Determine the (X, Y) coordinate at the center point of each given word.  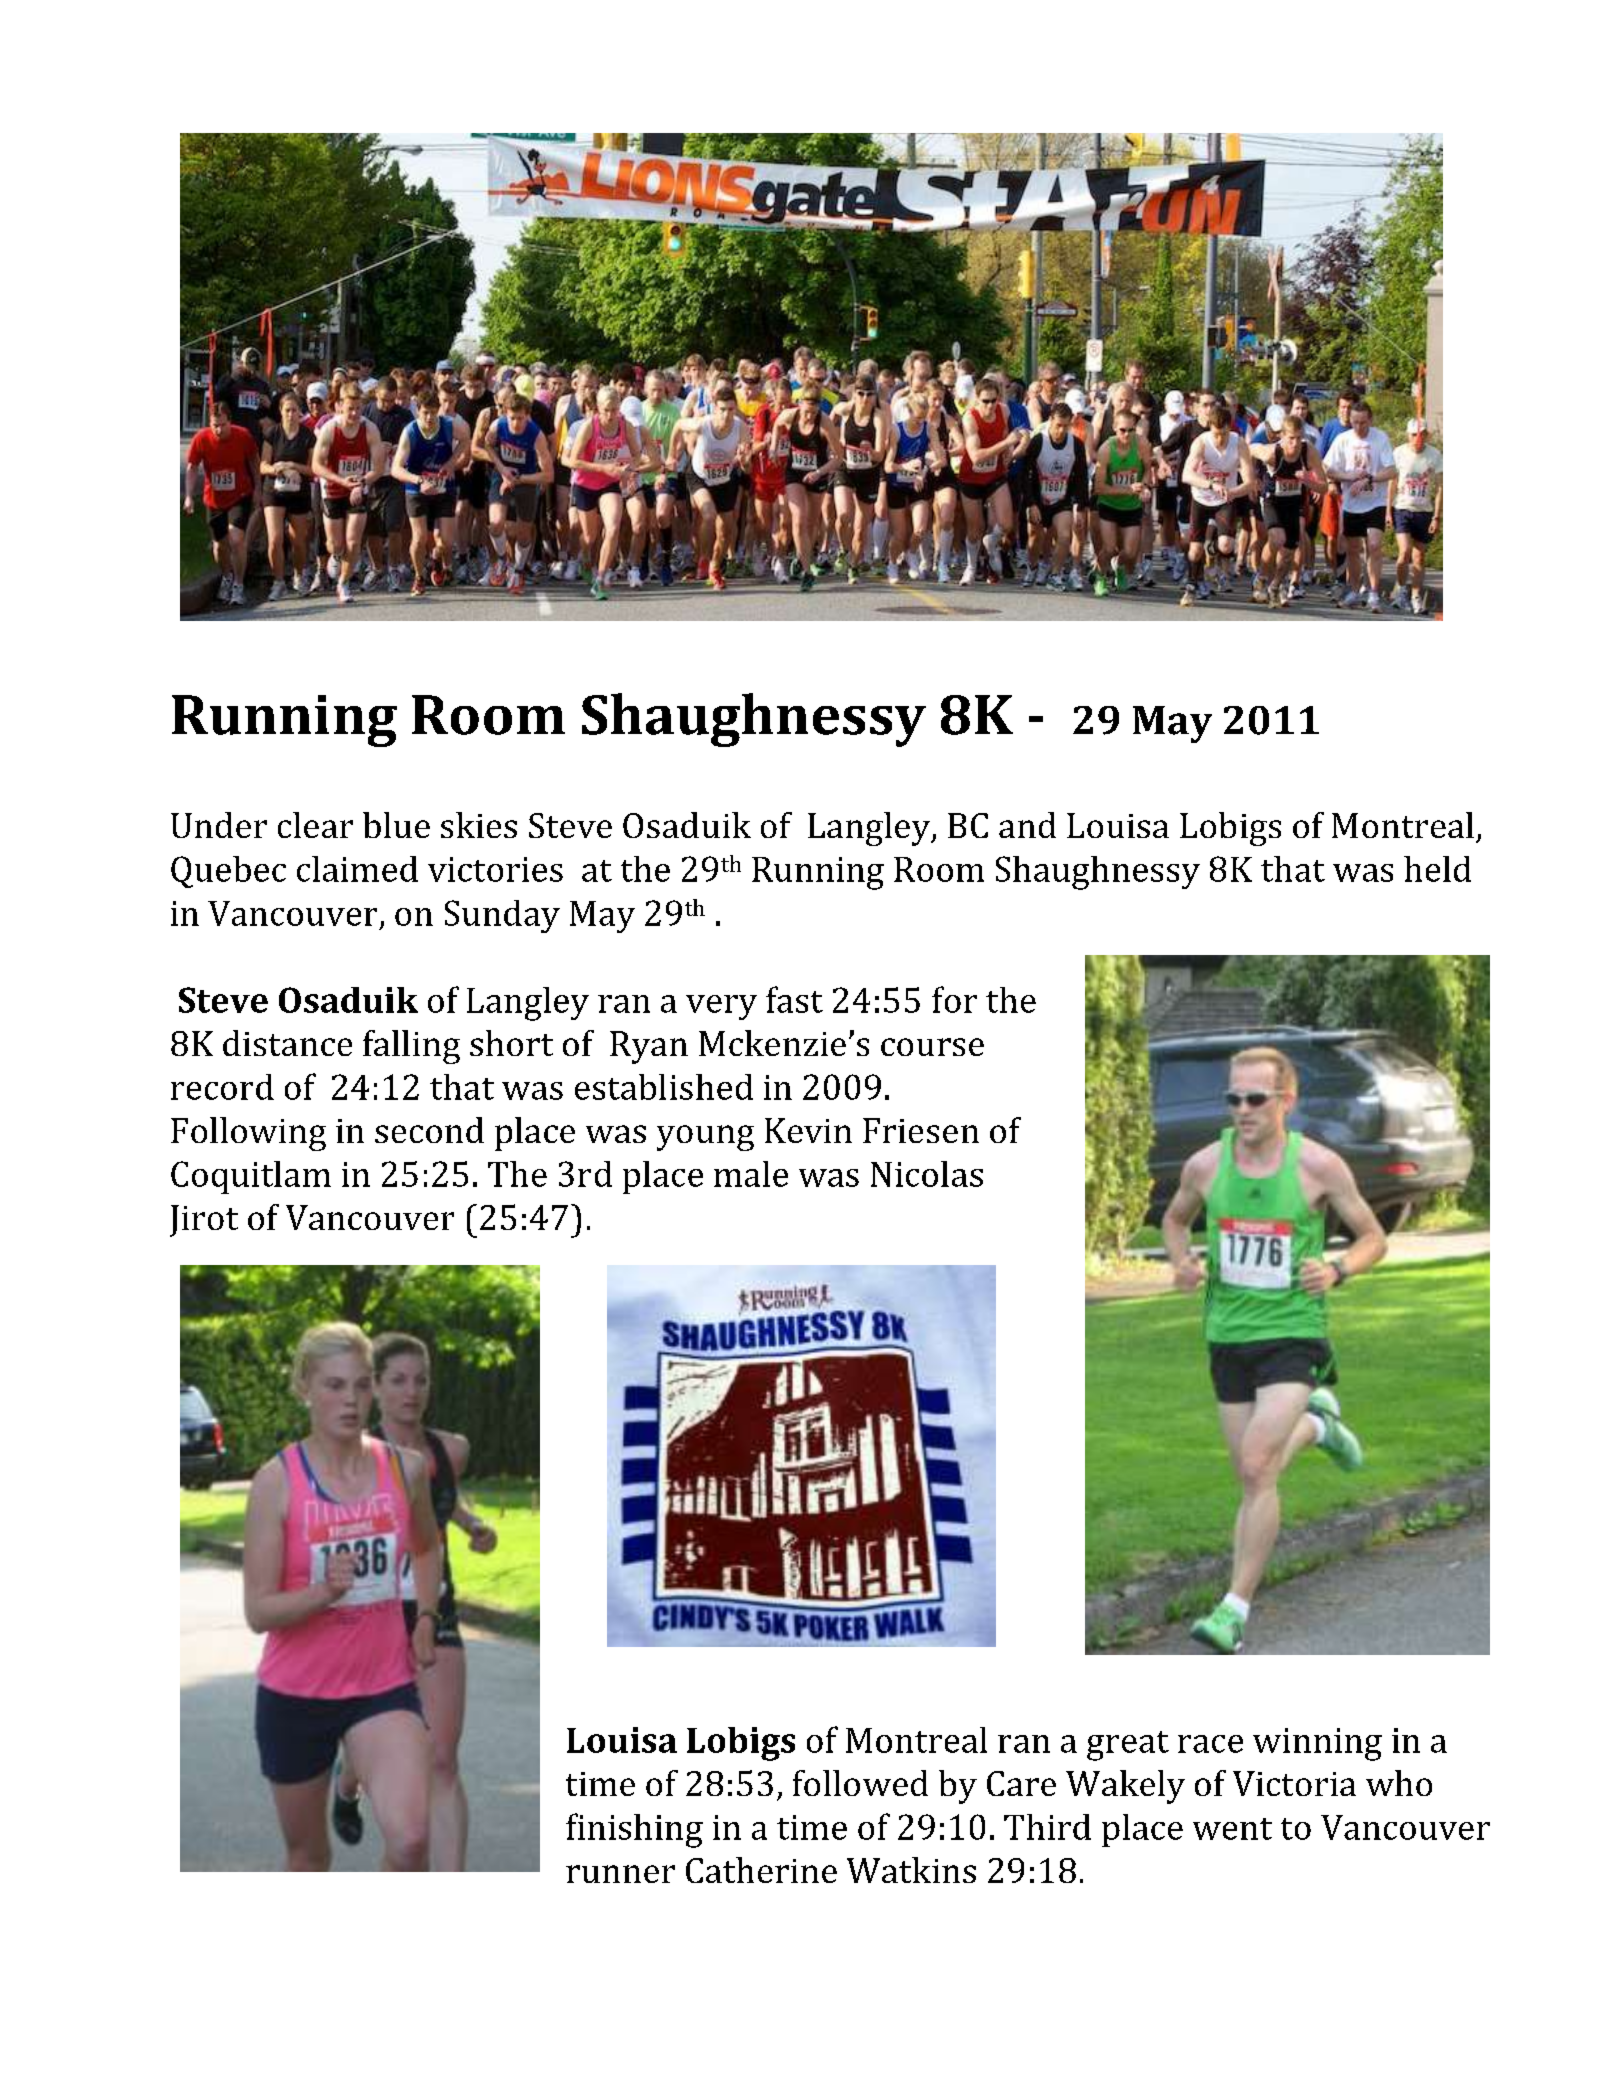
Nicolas (927, 1174)
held (1437, 869)
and (1027, 825)
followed (860, 1783)
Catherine (761, 1870)
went (1232, 1829)
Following (248, 1134)
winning (1317, 1744)
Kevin (808, 1130)
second (429, 1130)
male (751, 1174)
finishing (634, 1830)
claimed (357, 869)
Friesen (921, 1130)
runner (620, 1874)
